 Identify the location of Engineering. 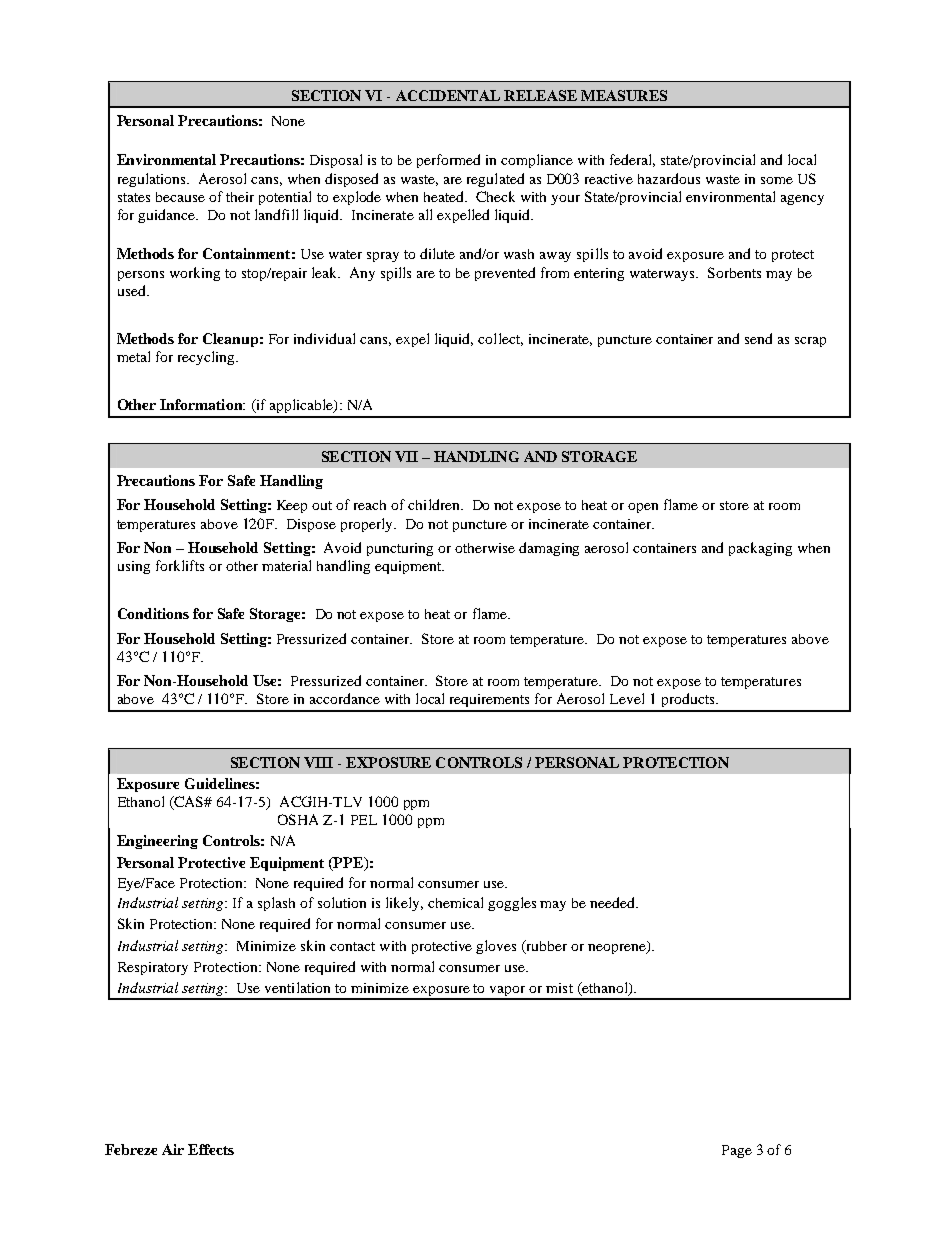
(157, 842).
